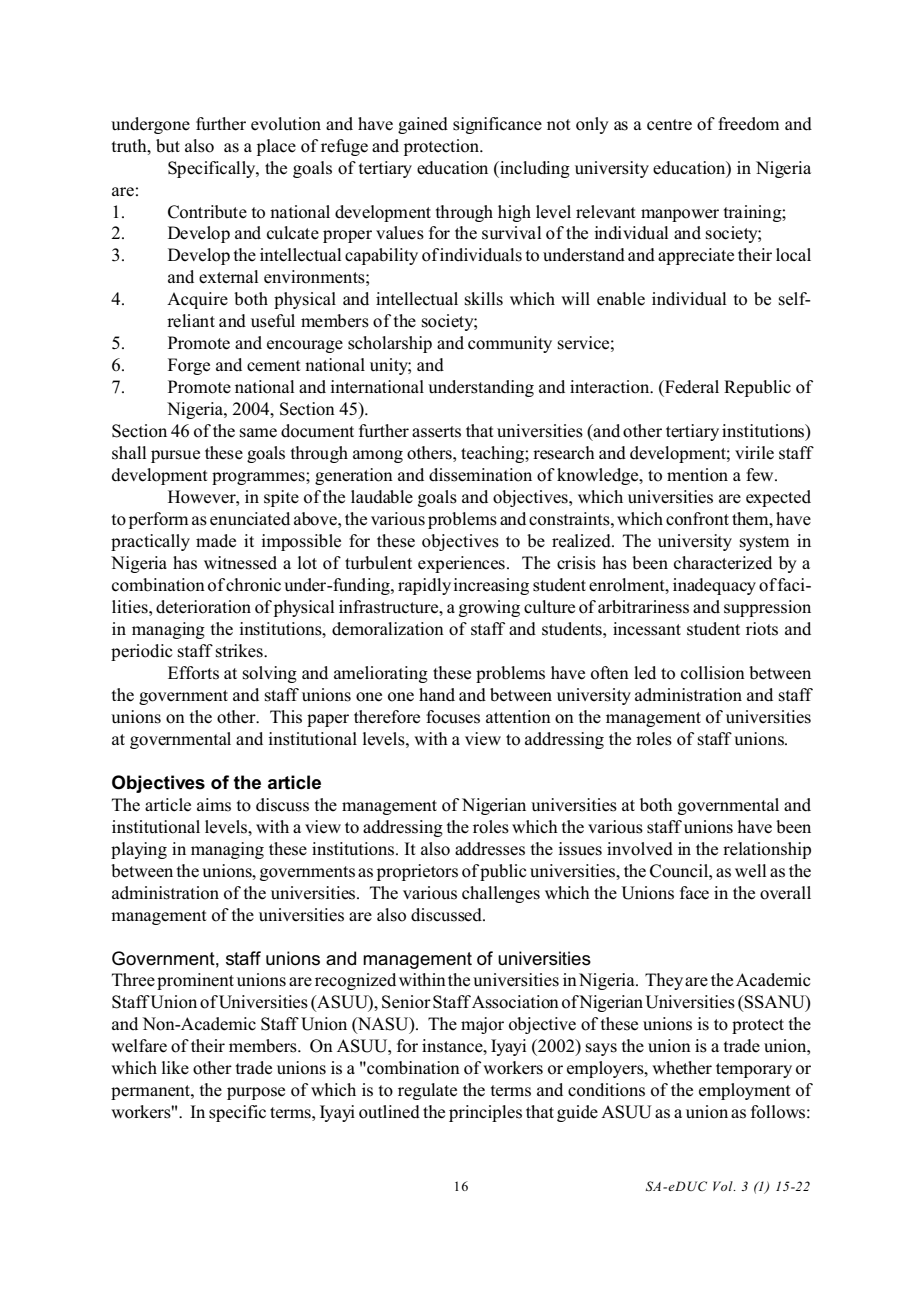  I want to click on inadequacy, so click(714, 586).
